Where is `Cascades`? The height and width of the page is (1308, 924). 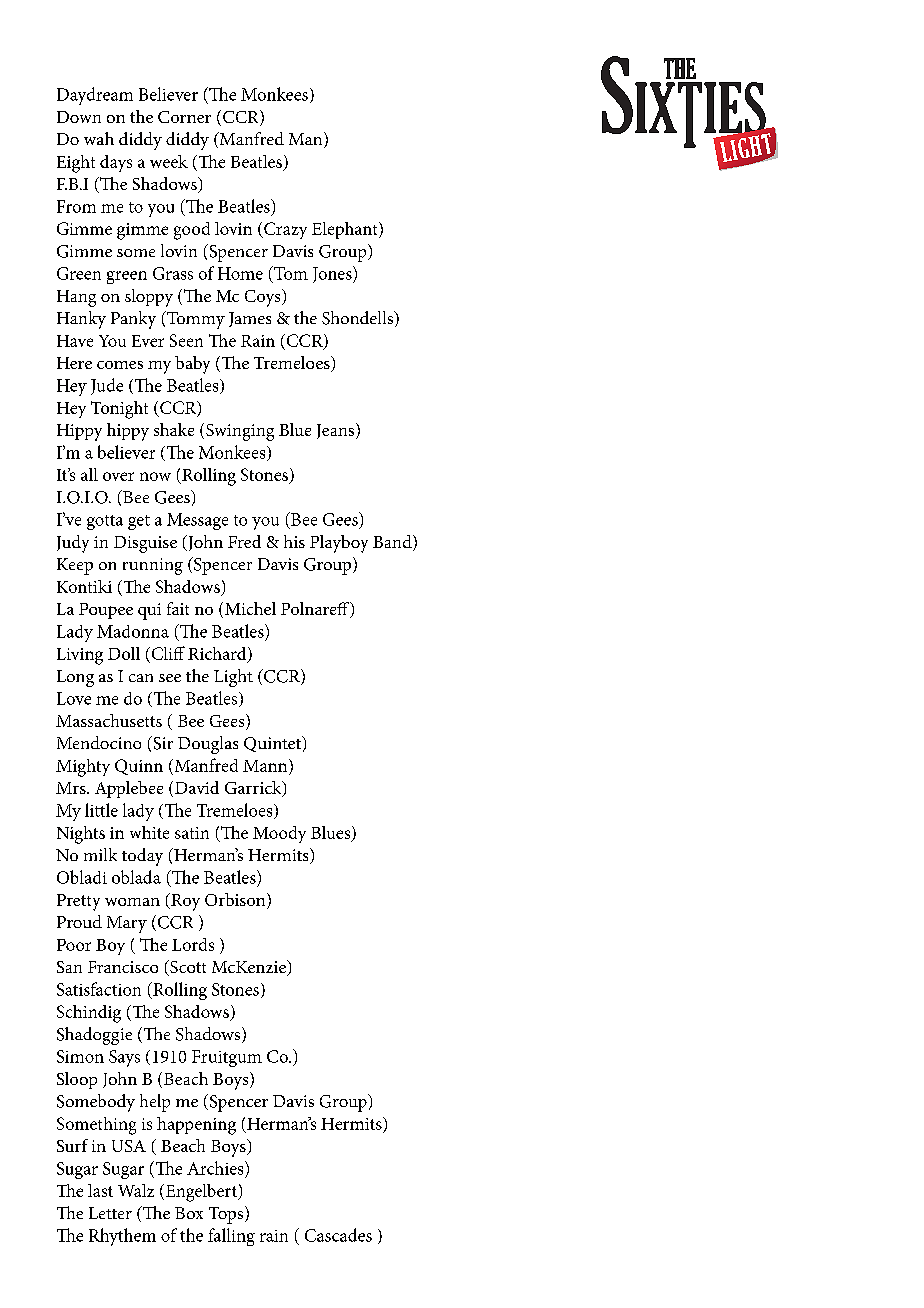
Cascades is located at coordinates (338, 1235).
